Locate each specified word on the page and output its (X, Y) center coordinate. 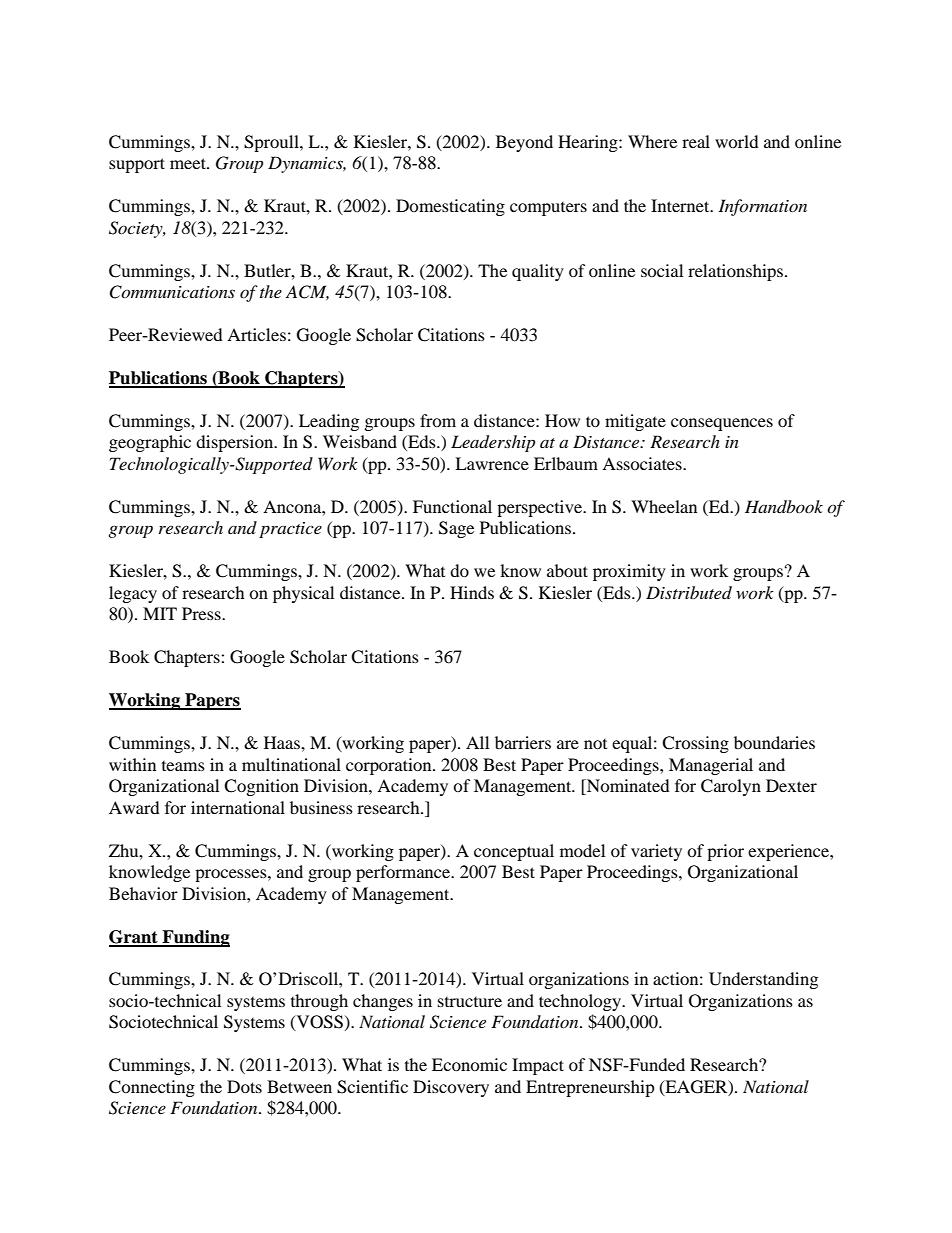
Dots (244, 1086)
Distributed (689, 592)
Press (202, 613)
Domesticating (450, 207)
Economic (469, 1064)
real (696, 141)
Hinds (472, 592)
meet (189, 163)
